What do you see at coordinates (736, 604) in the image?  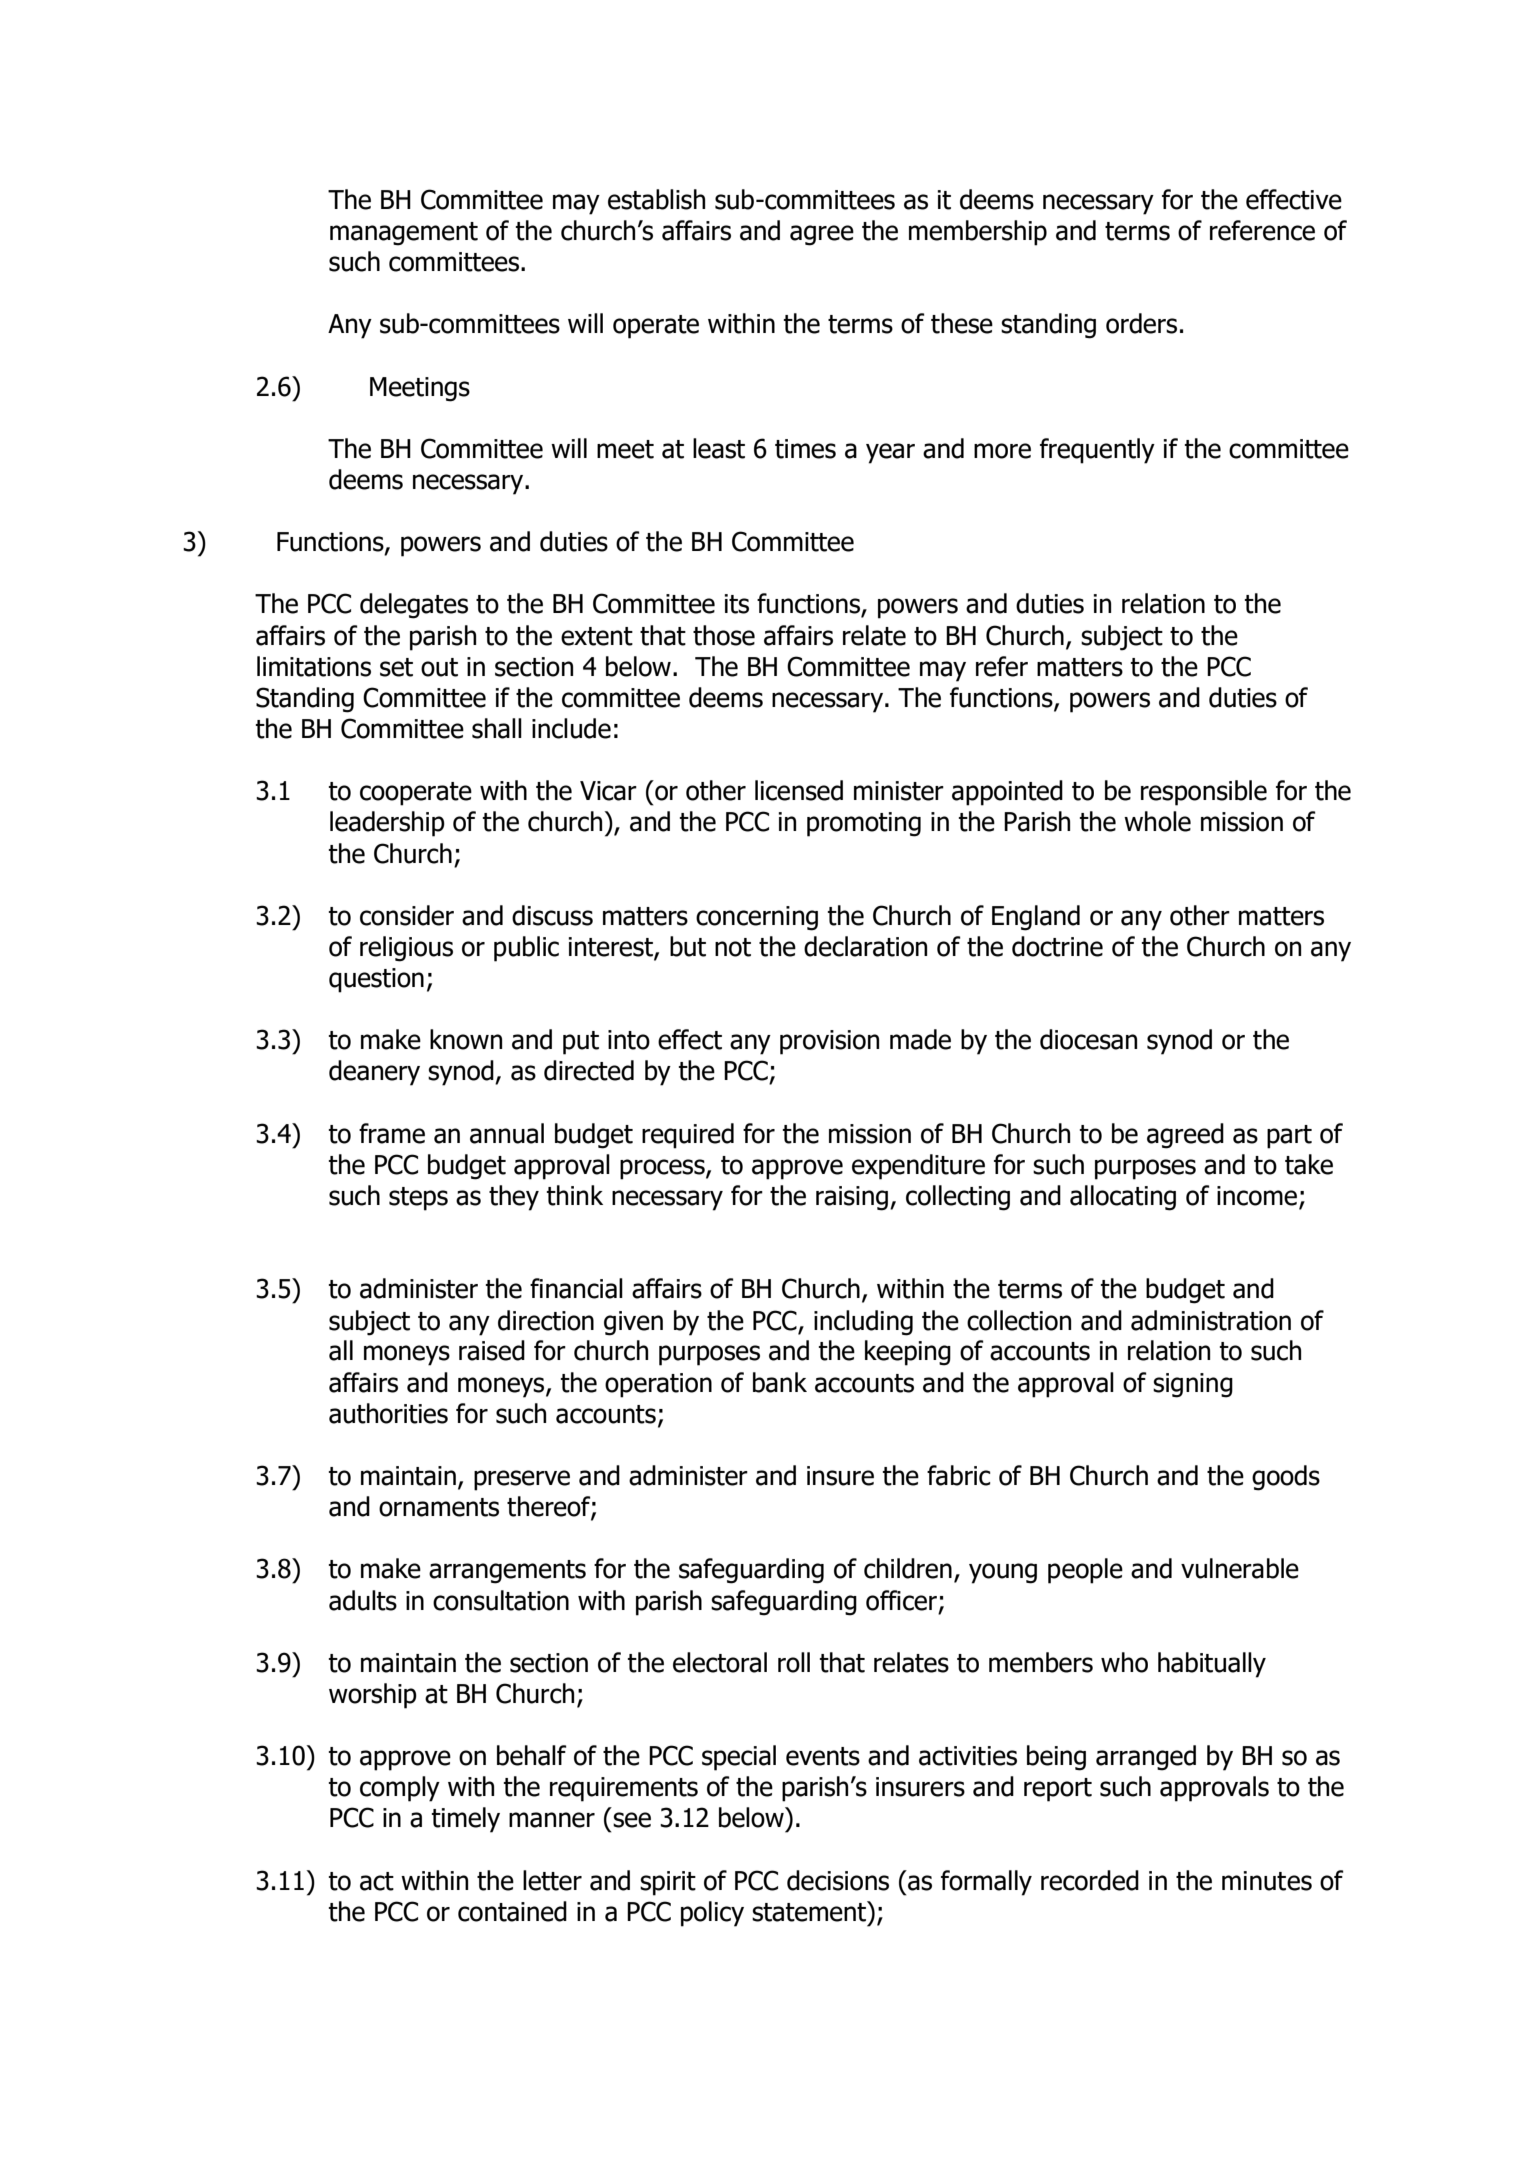 I see `its` at bounding box center [736, 604].
